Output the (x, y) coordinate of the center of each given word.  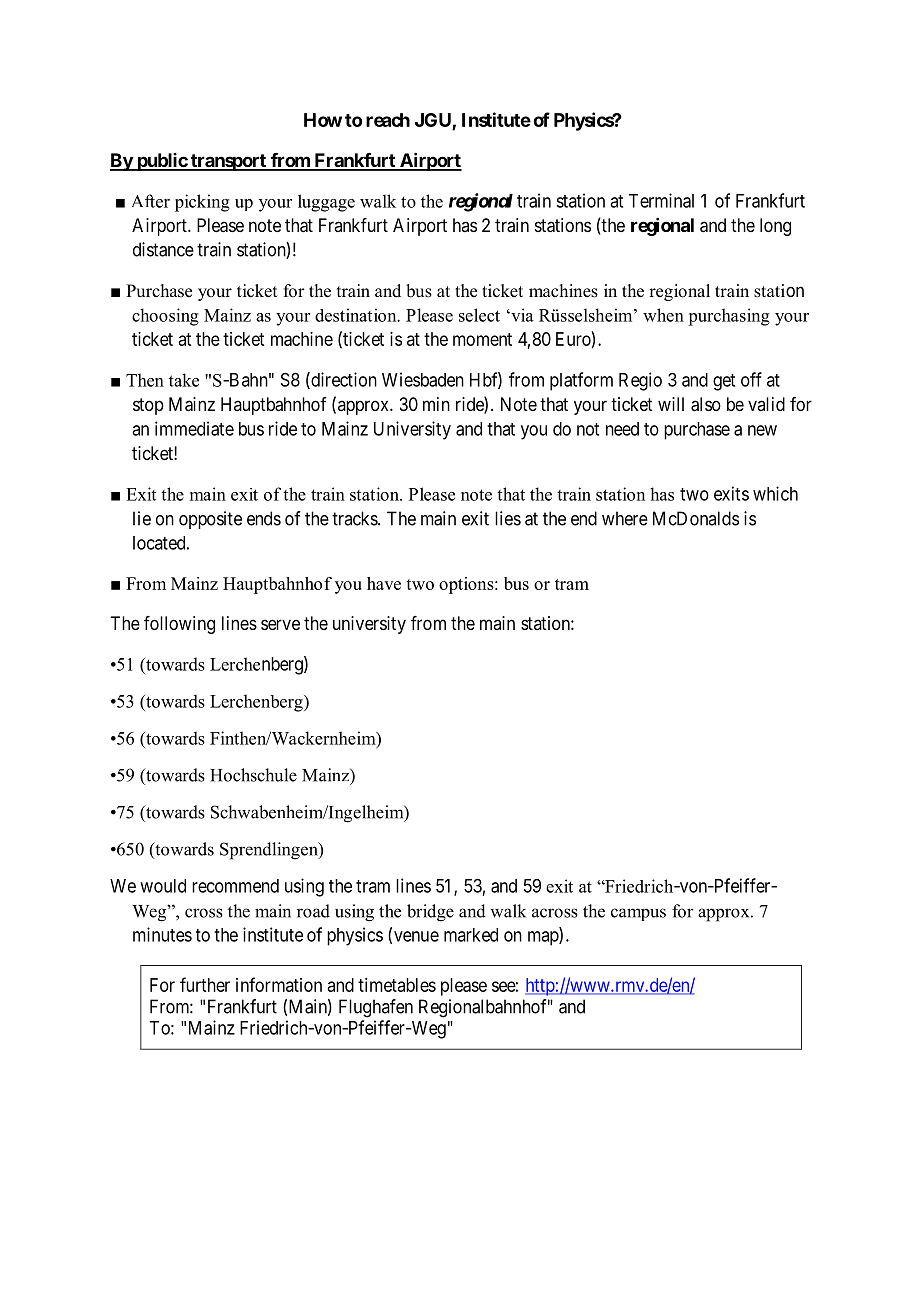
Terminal (661, 200)
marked (471, 935)
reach (388, 120)
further (205, 984)
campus (638, 914)
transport (228, 162)
